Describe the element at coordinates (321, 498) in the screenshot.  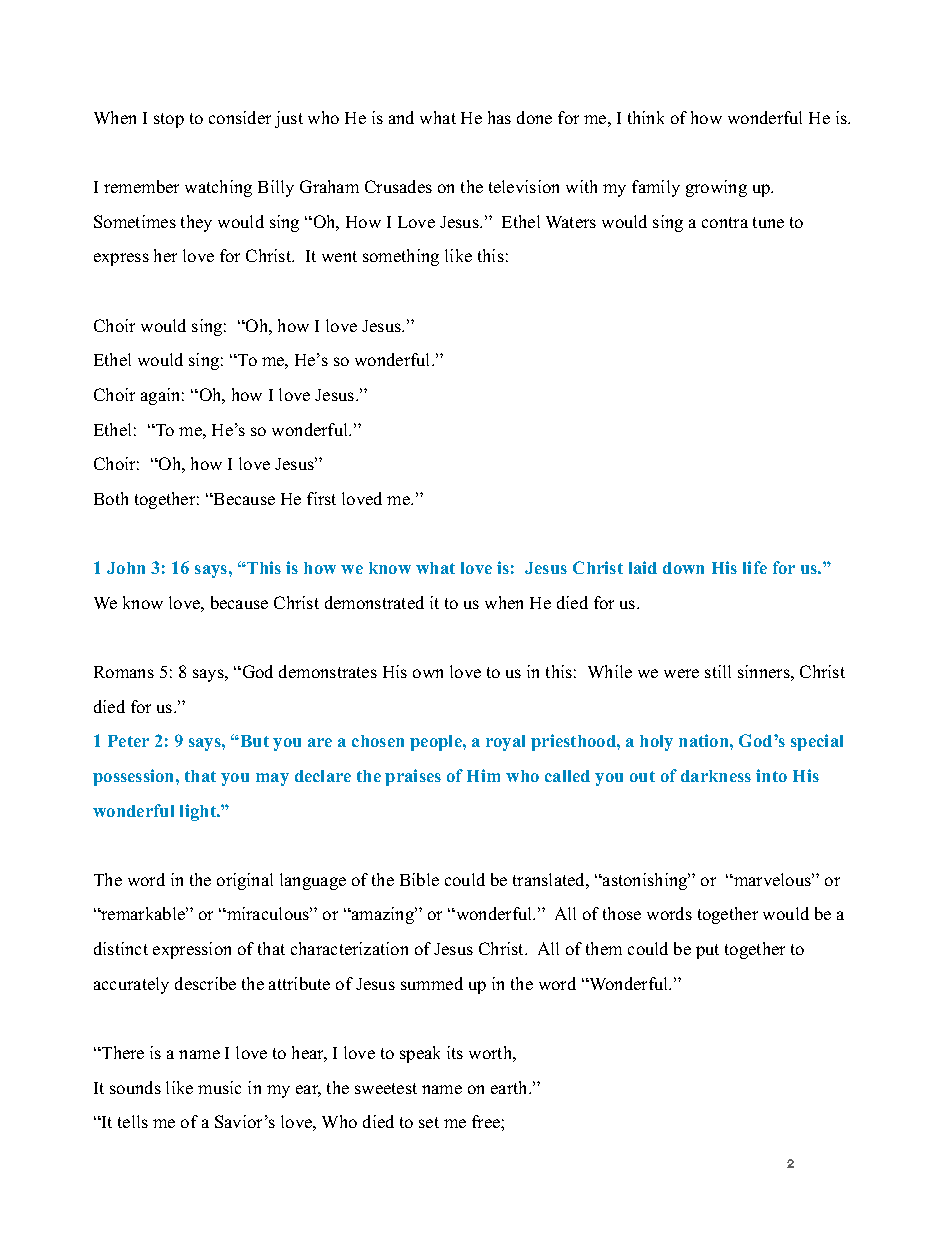
I see `first` at that location.
